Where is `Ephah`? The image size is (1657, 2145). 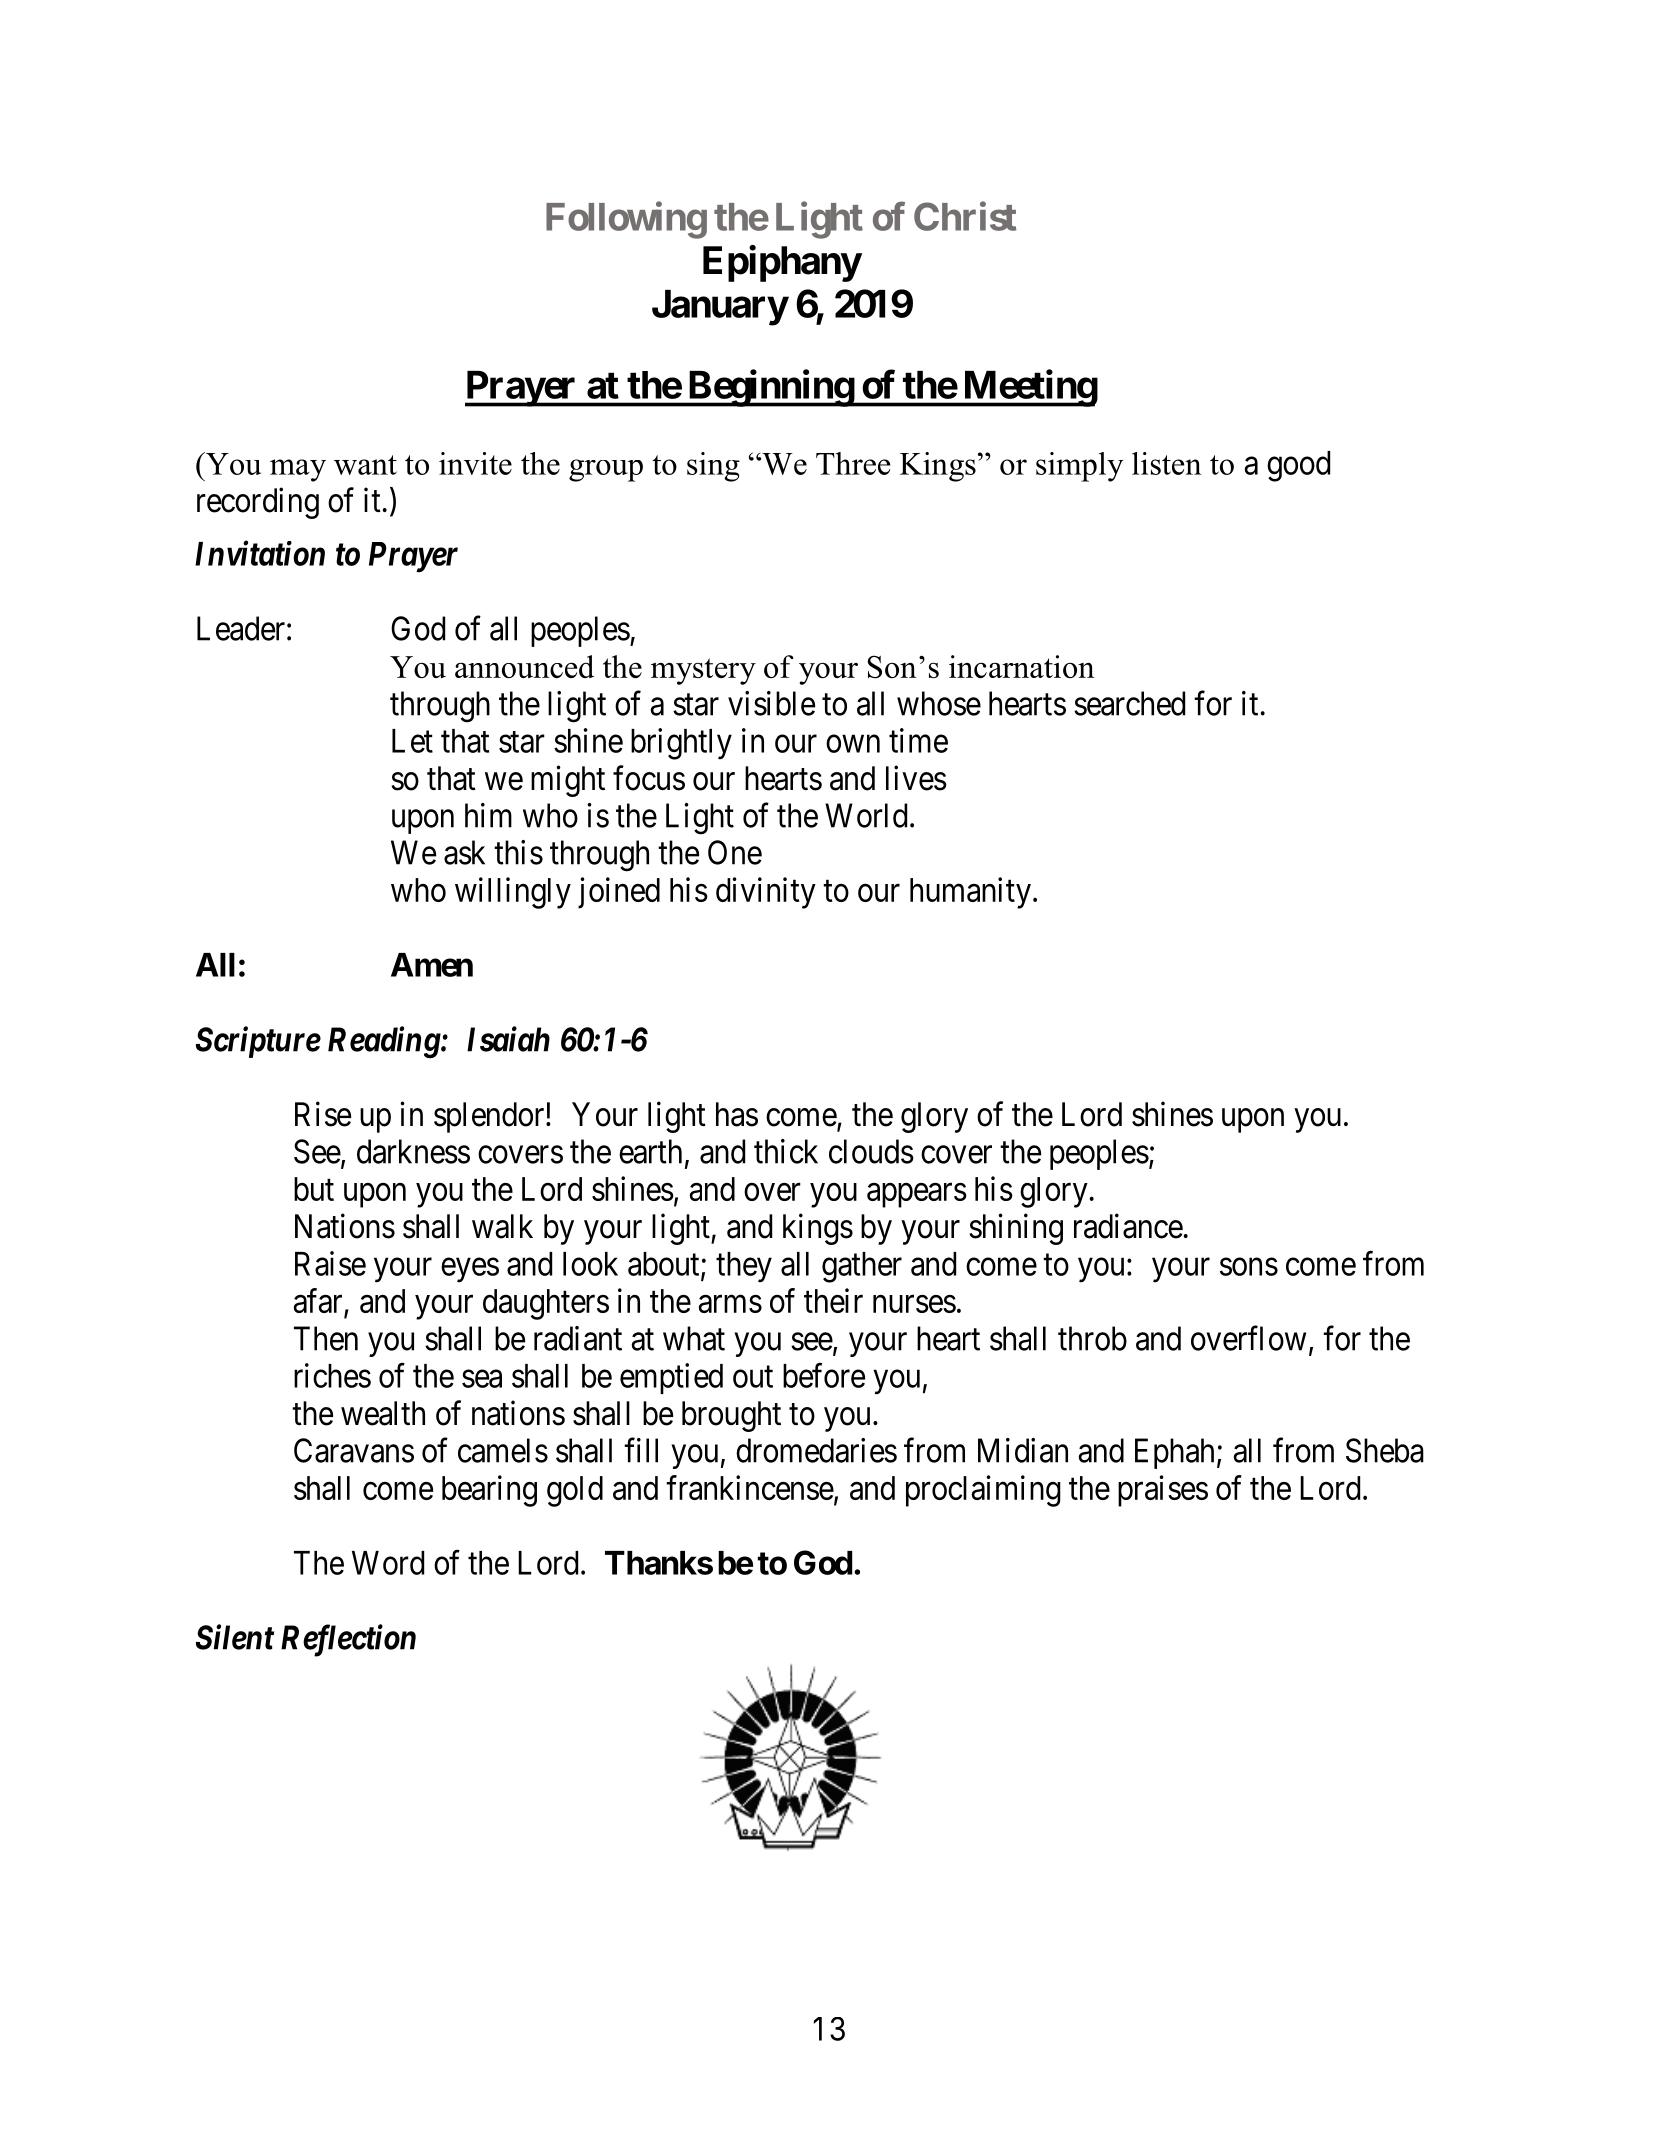 Ephah is located at coordinates (1174, 1453).
